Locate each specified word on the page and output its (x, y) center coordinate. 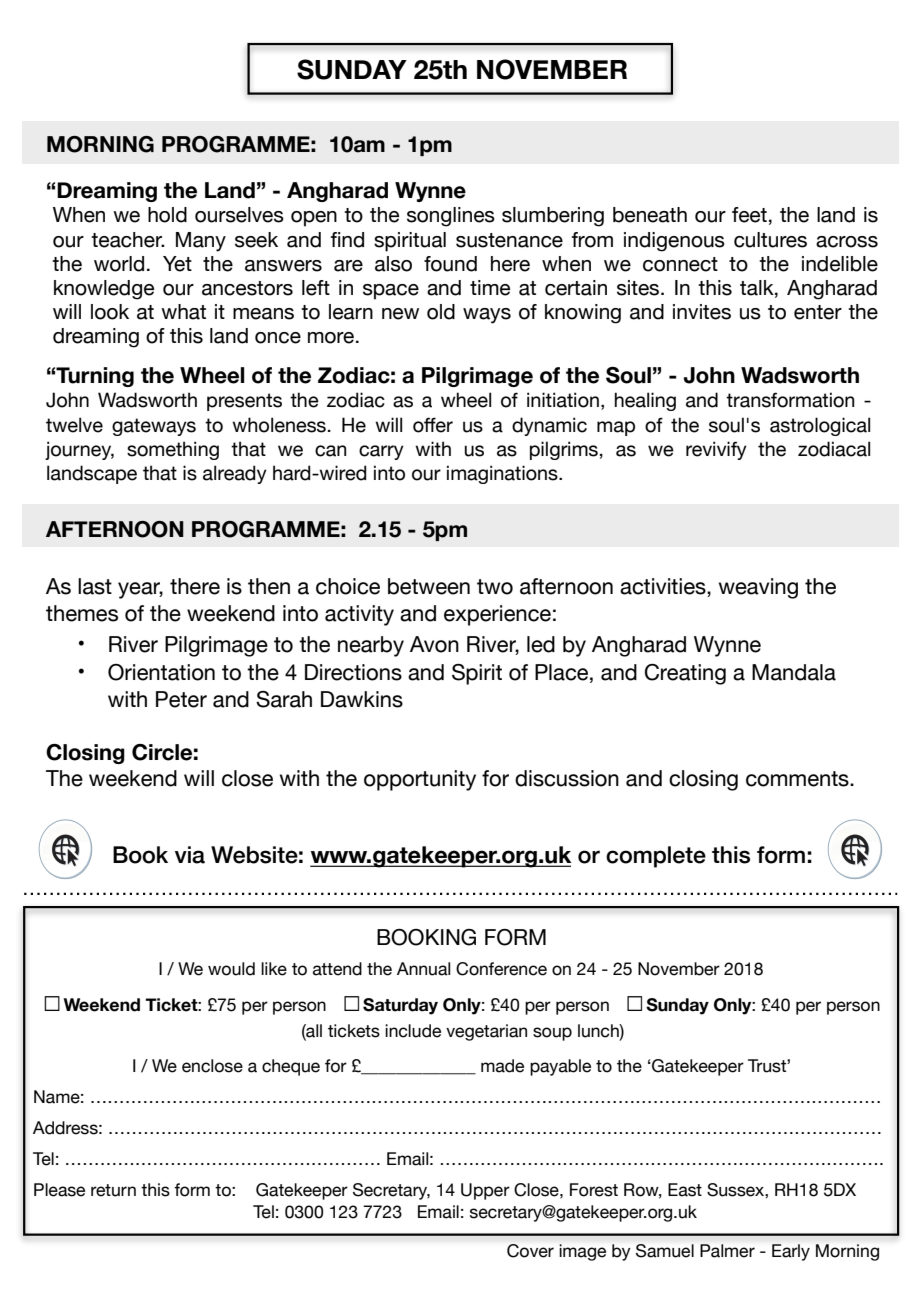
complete (656, 857)
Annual (423, 969)
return (113, 1190)
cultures (770, 240)
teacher (127, 240)
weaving (758, 588)
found (450, 264)
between (429, 586)
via (190, 855)
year (140, 590)
